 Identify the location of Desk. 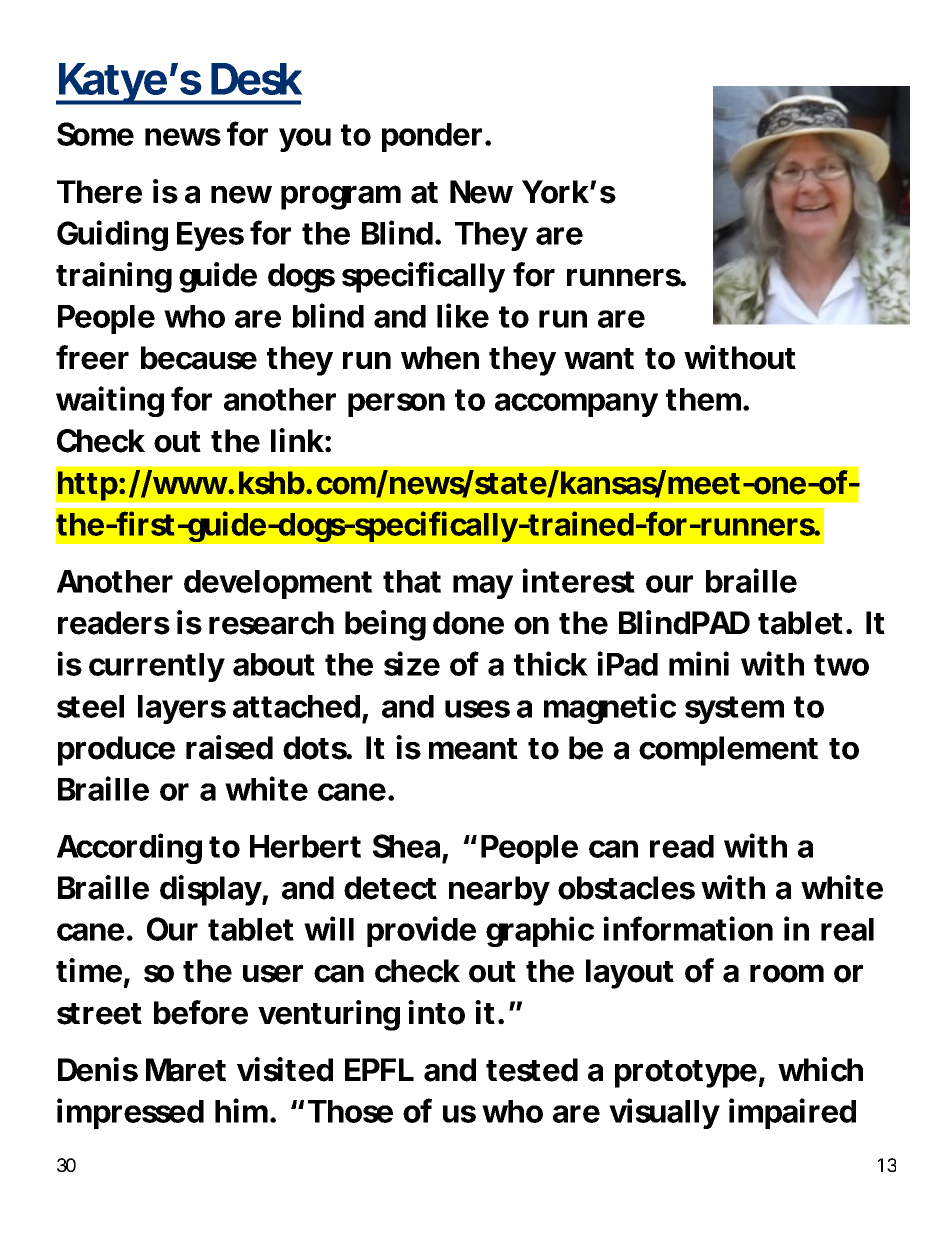
(257, 79).
